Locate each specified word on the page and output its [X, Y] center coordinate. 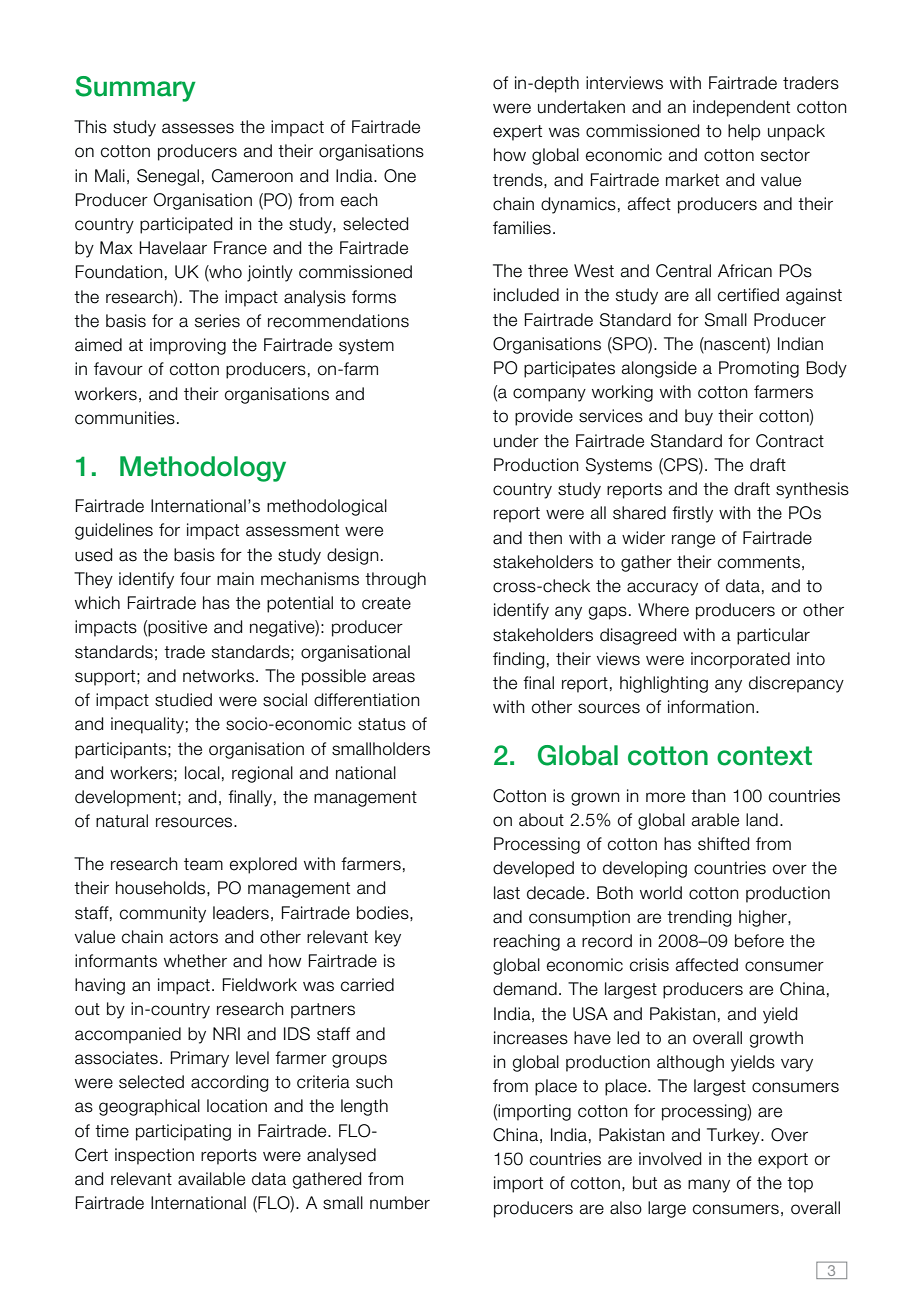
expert [517, 133]
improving [188, 346]
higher [764, 918]
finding [518, 660]
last [507, 893]
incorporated [740, 660]
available [211, 1179]
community [163, 914]
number [400, 1203]
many [709, 1186]
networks [220, 676]
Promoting [759, 369]
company [549, 395]
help [744, 132]
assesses [198, 128]
